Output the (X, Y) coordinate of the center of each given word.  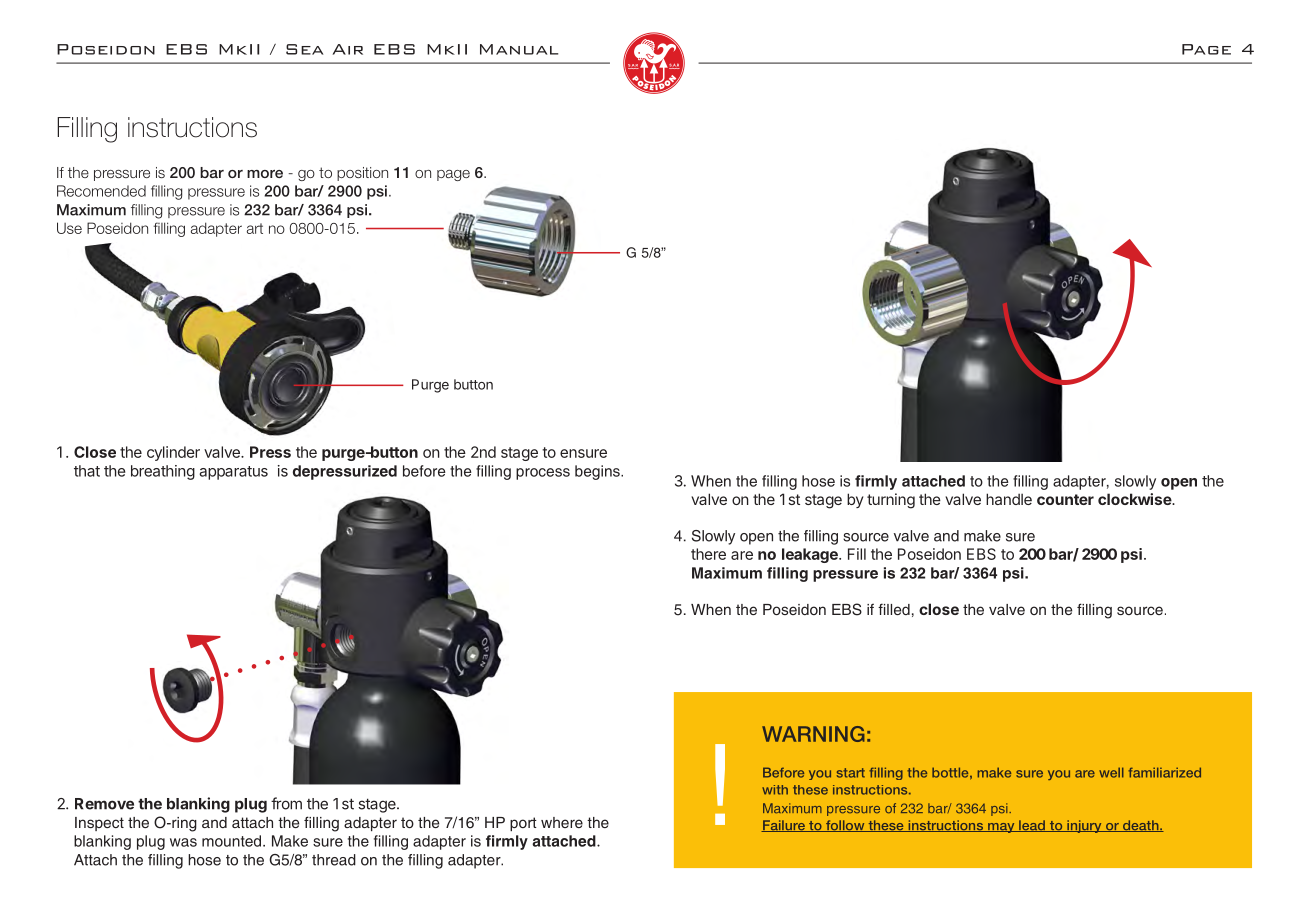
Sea (304, 49)
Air (347, 49)
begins (598, 472)
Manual (519, 49)
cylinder (173, 453)
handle (1009, 499)
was (183, 842)
